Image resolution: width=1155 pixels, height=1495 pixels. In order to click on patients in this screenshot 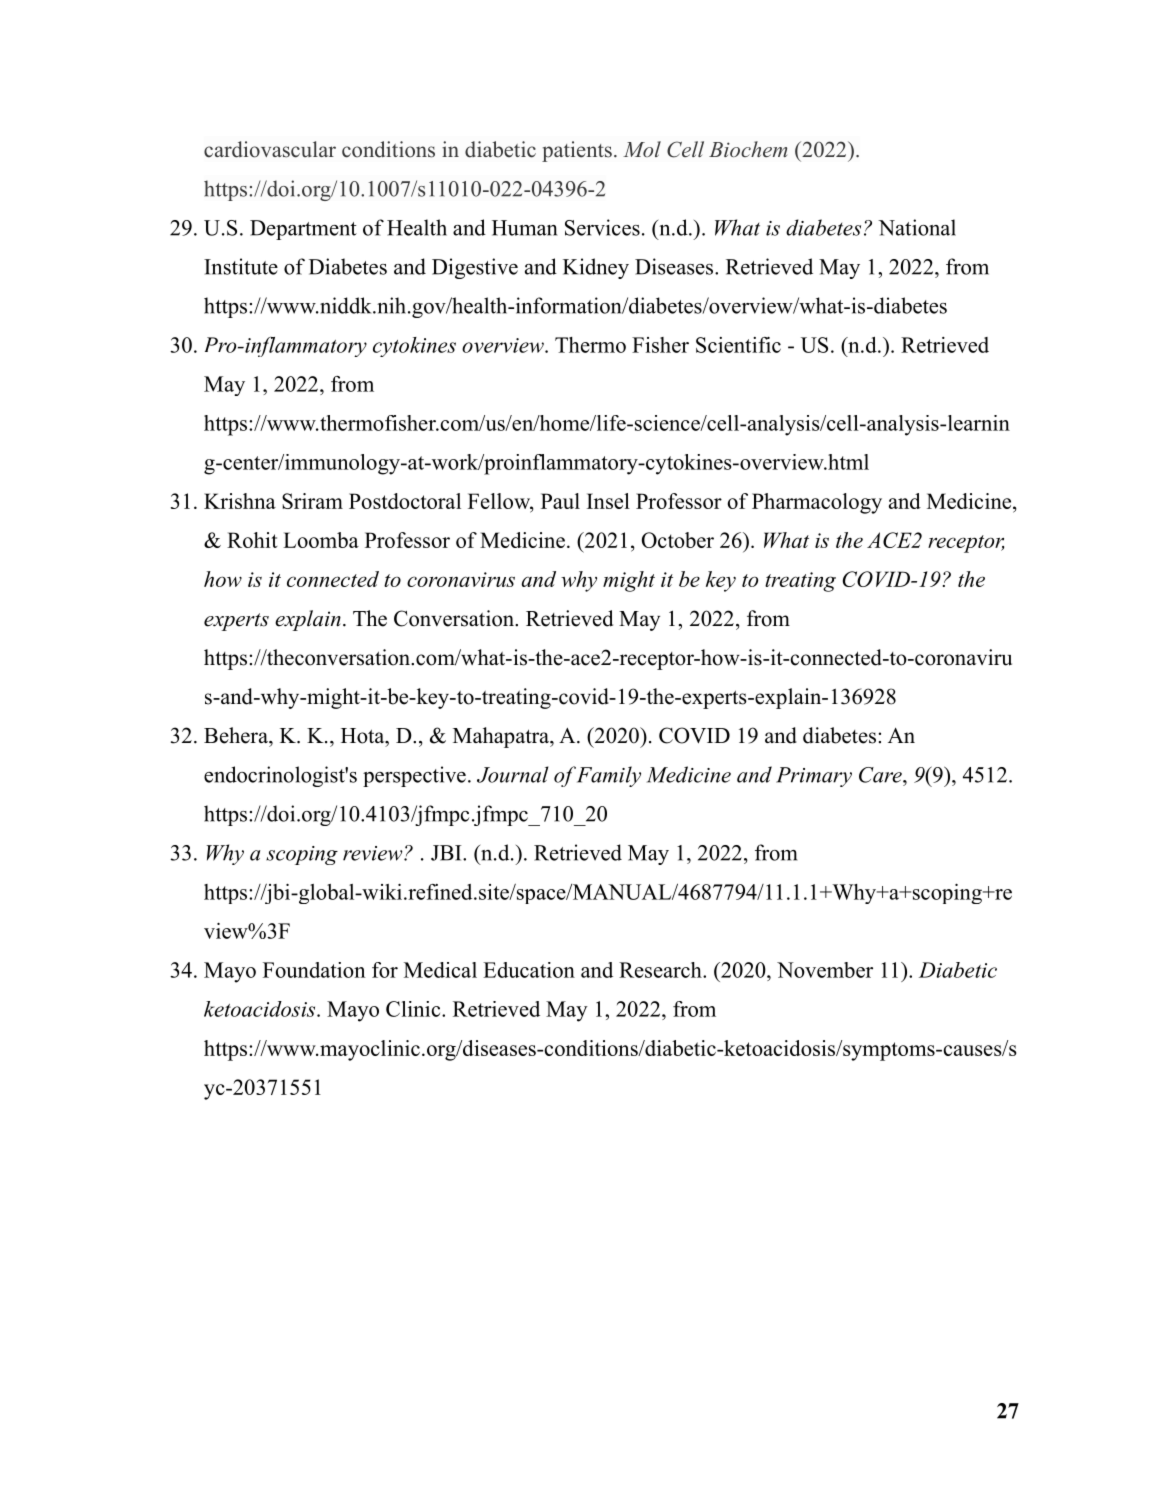, I will do `click(577, 151)`.
